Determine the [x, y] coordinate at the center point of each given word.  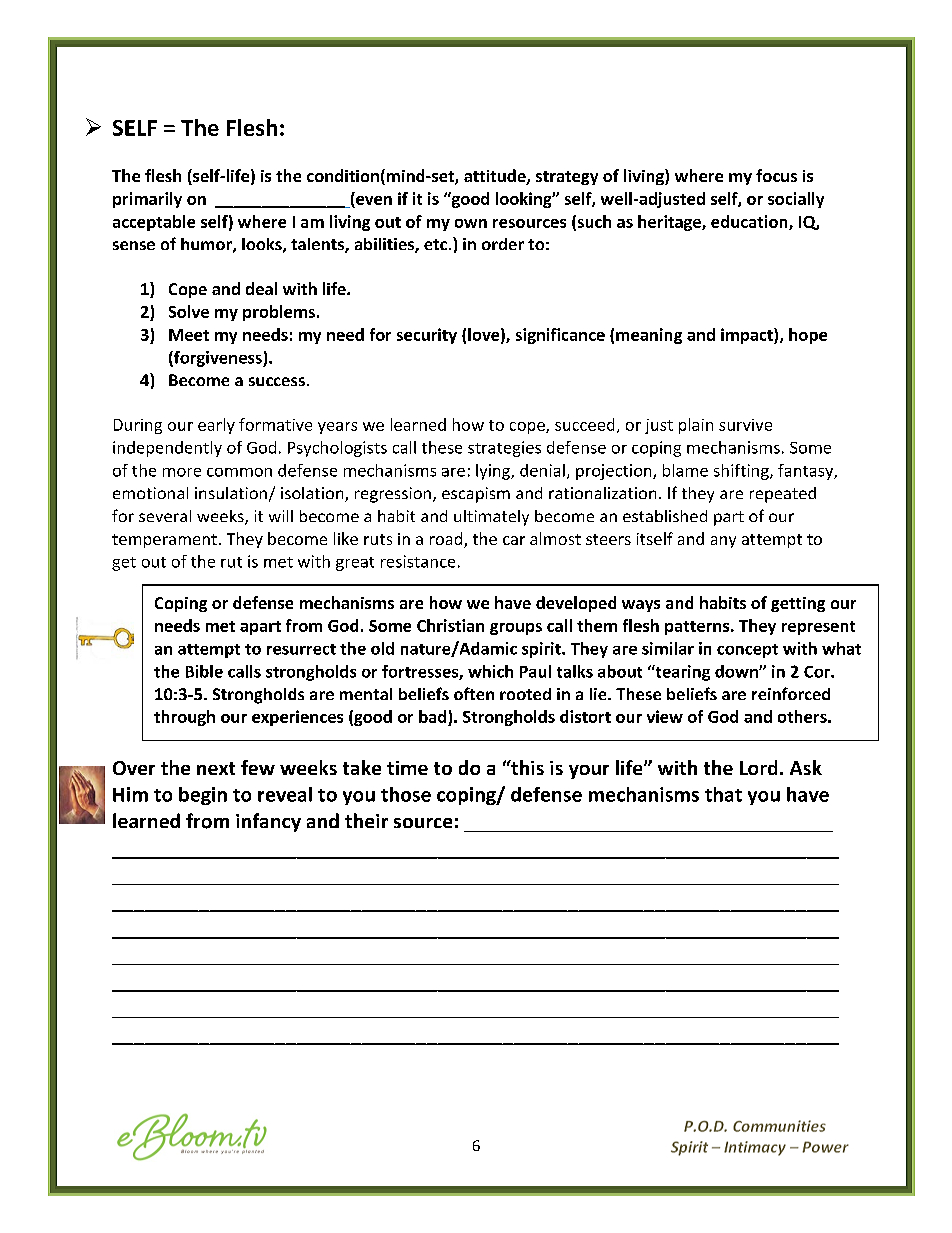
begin [203, 796]
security [427, 336]
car [514, 540]
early [216, 426]
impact [748, 336]
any [723, 542]
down [737, 671]
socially [796, 200]
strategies [504, 449]
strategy [567, 178]
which [490, 671]
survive [745, 425]
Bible [204, 671]
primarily [147, 200]
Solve [189, 311]
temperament [164, 541]
